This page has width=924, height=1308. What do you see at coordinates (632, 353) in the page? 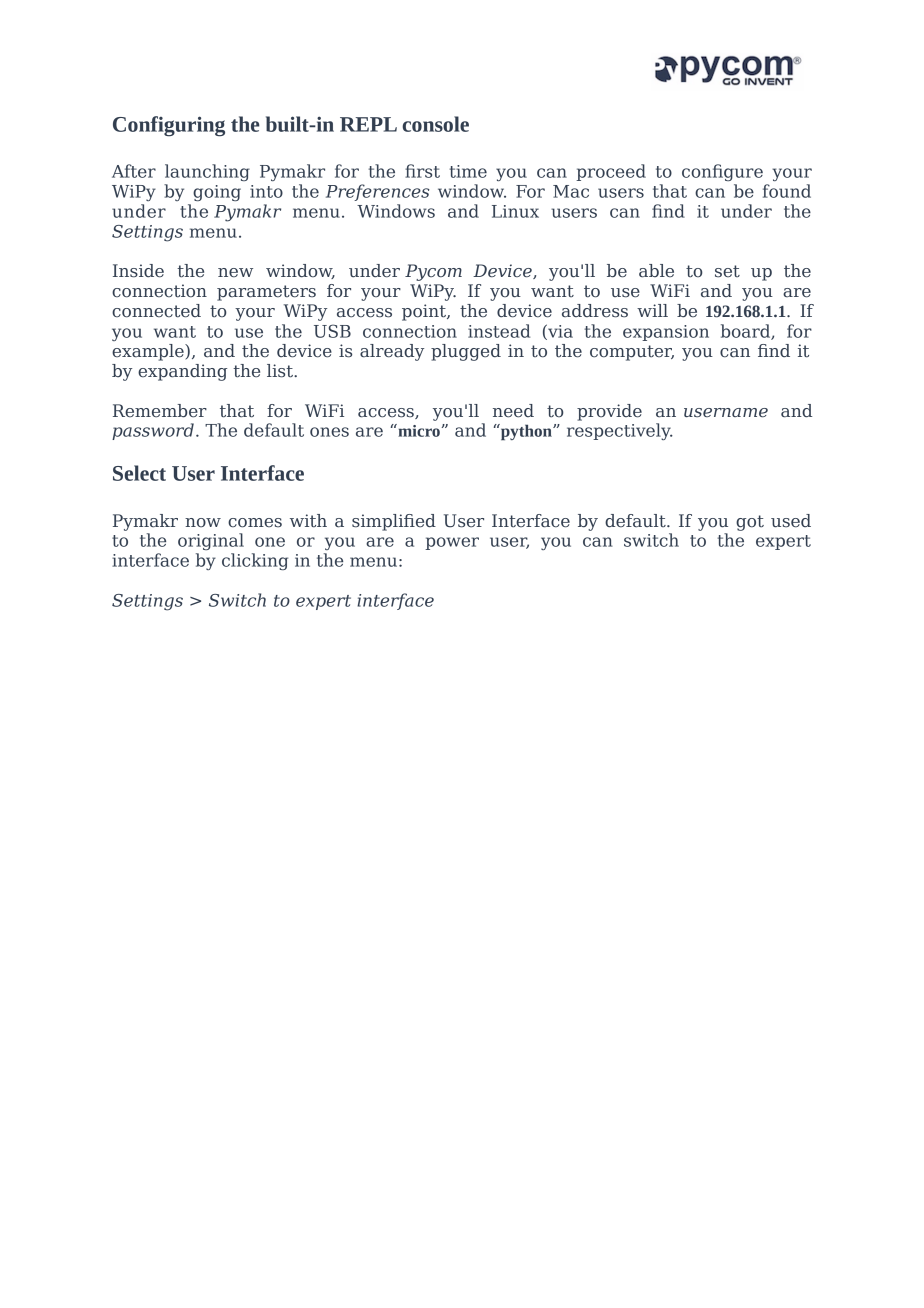
I see `computer` at bounding box center [632, 353].
